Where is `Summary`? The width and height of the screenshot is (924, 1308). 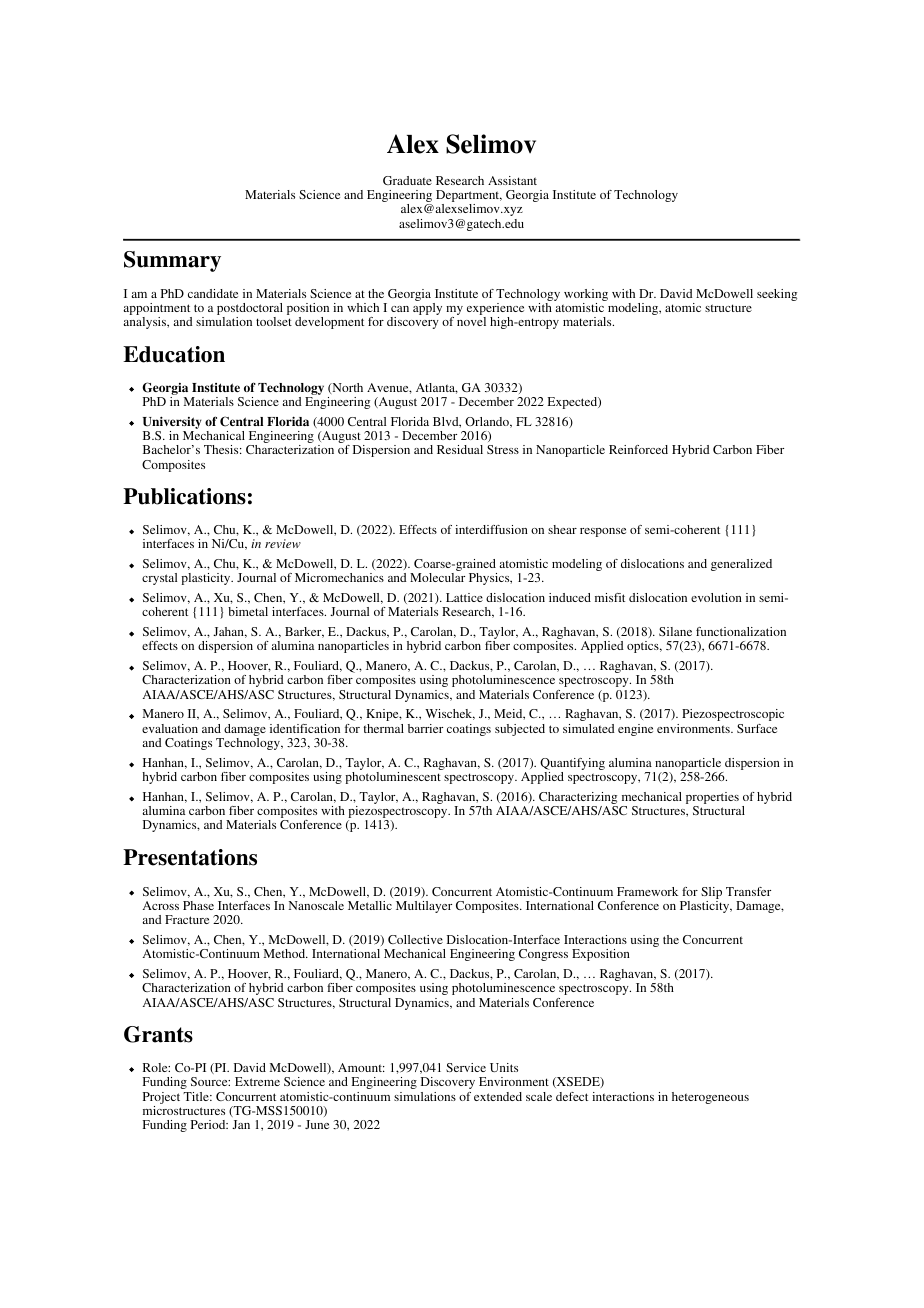
Summary is located at coordinates (172, 261).
